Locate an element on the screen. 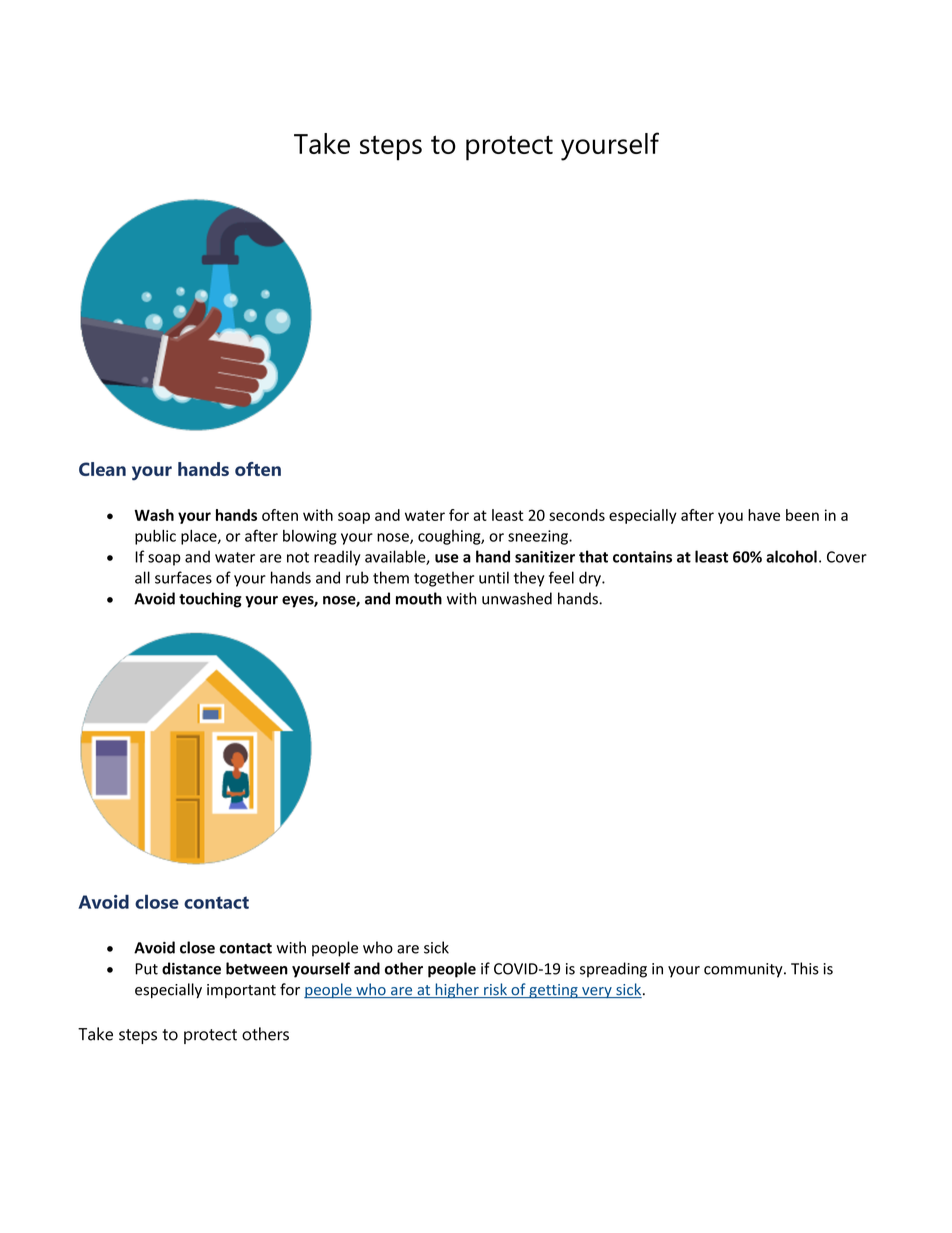  together is located at coordinates (444, 579).
